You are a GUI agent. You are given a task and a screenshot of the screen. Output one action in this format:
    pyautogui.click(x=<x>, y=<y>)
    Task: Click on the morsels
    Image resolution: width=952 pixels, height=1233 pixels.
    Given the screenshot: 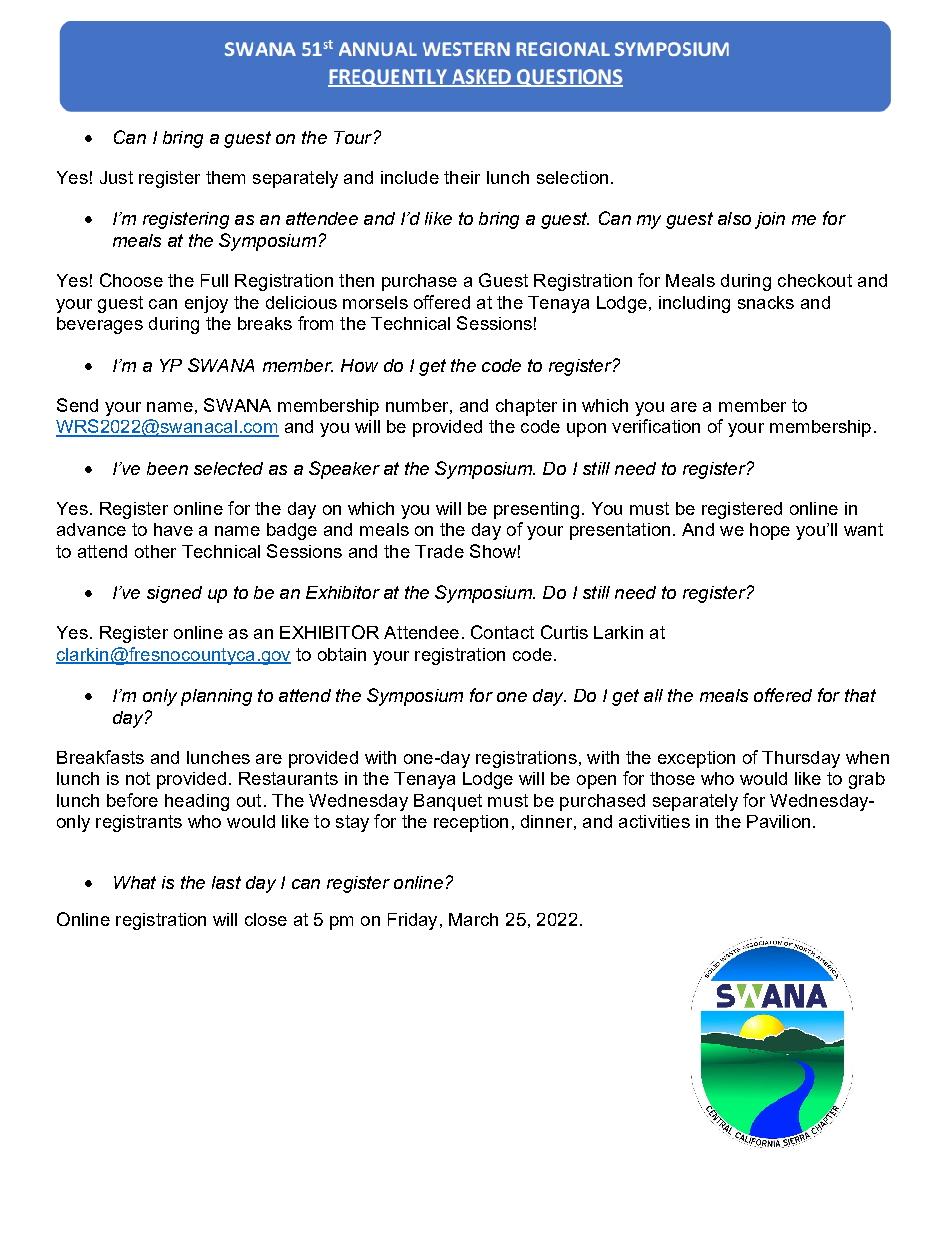 What is the action you would take?
    pyautogui.click(x=375, y=302)
